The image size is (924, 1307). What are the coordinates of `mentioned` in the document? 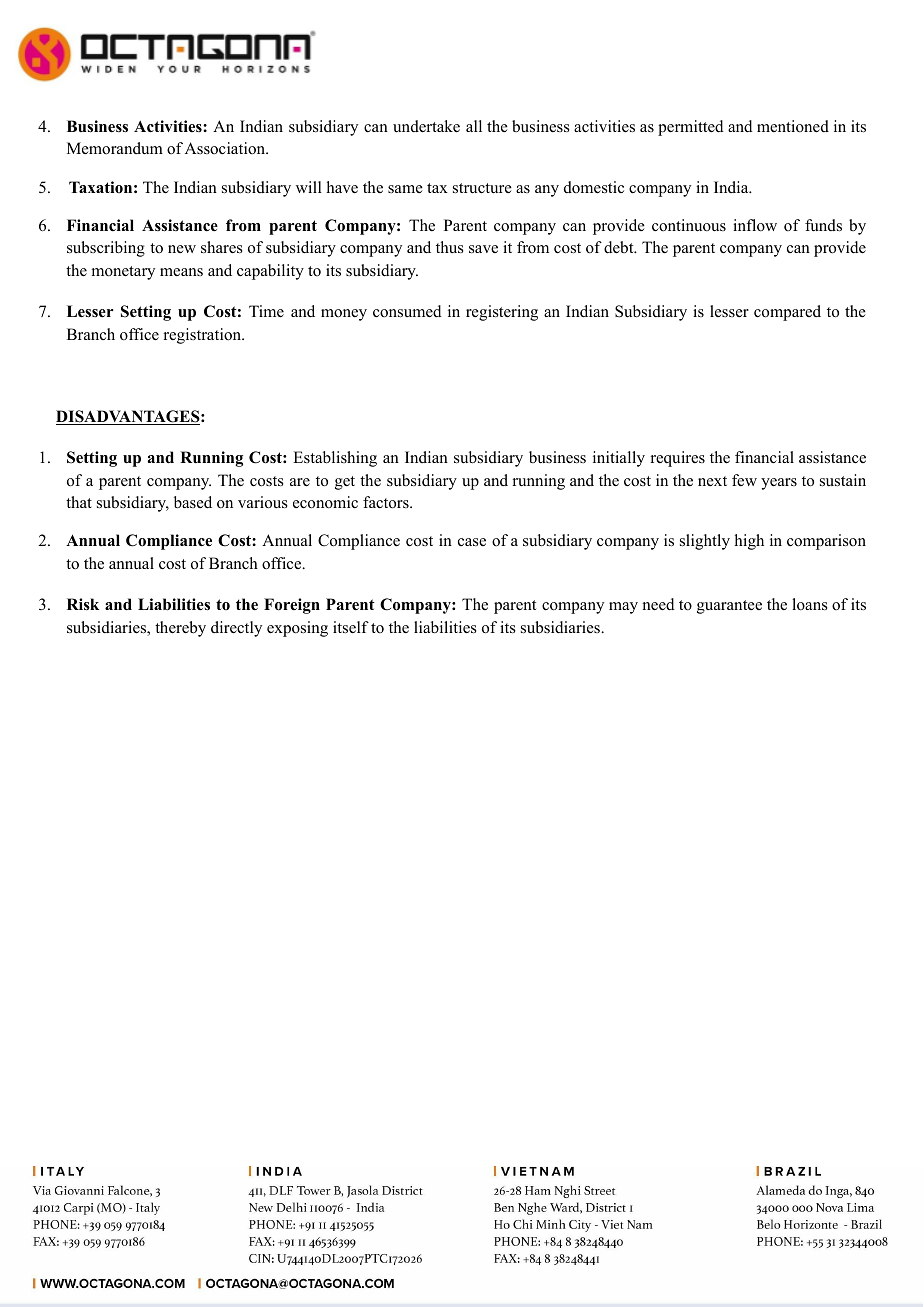 It's located at (793, 126).
